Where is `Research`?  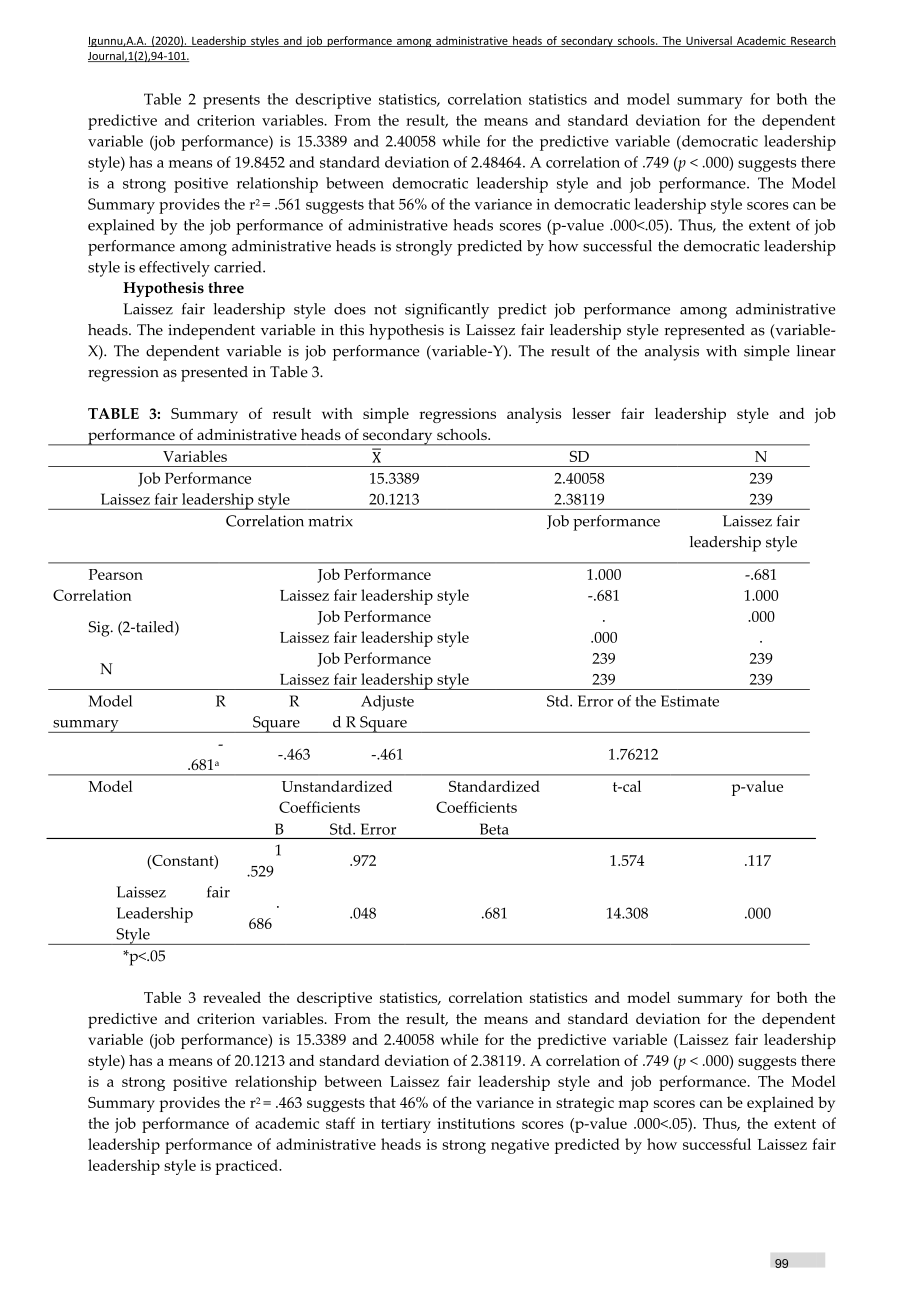
Research is located at coordinates (812, 41).
